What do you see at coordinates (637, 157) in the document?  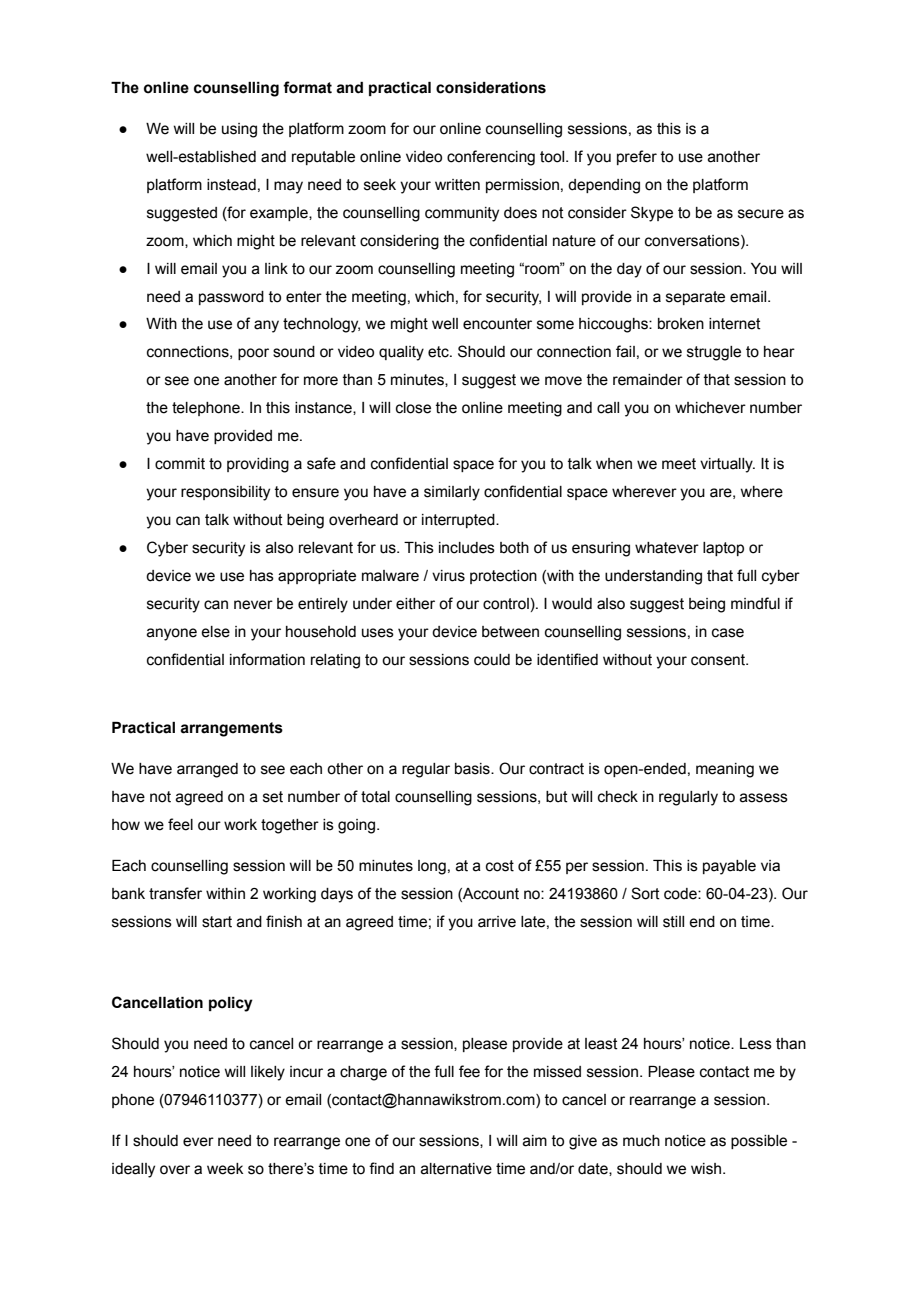 I see `prefer` at bounding box center [637, 157].
